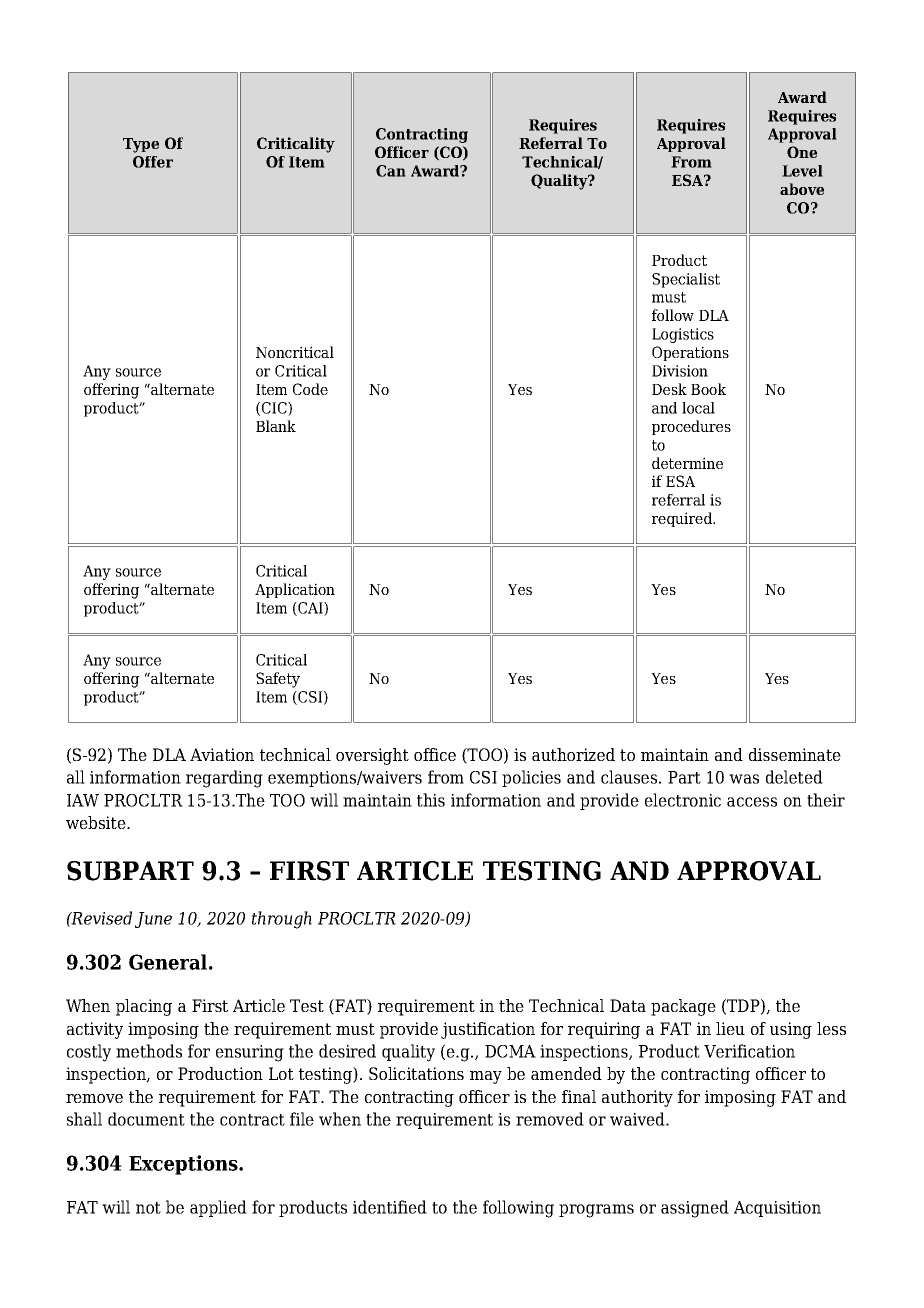 This screenshot has height=1308, width=924. I want to click on Can, so click(391, 171).
